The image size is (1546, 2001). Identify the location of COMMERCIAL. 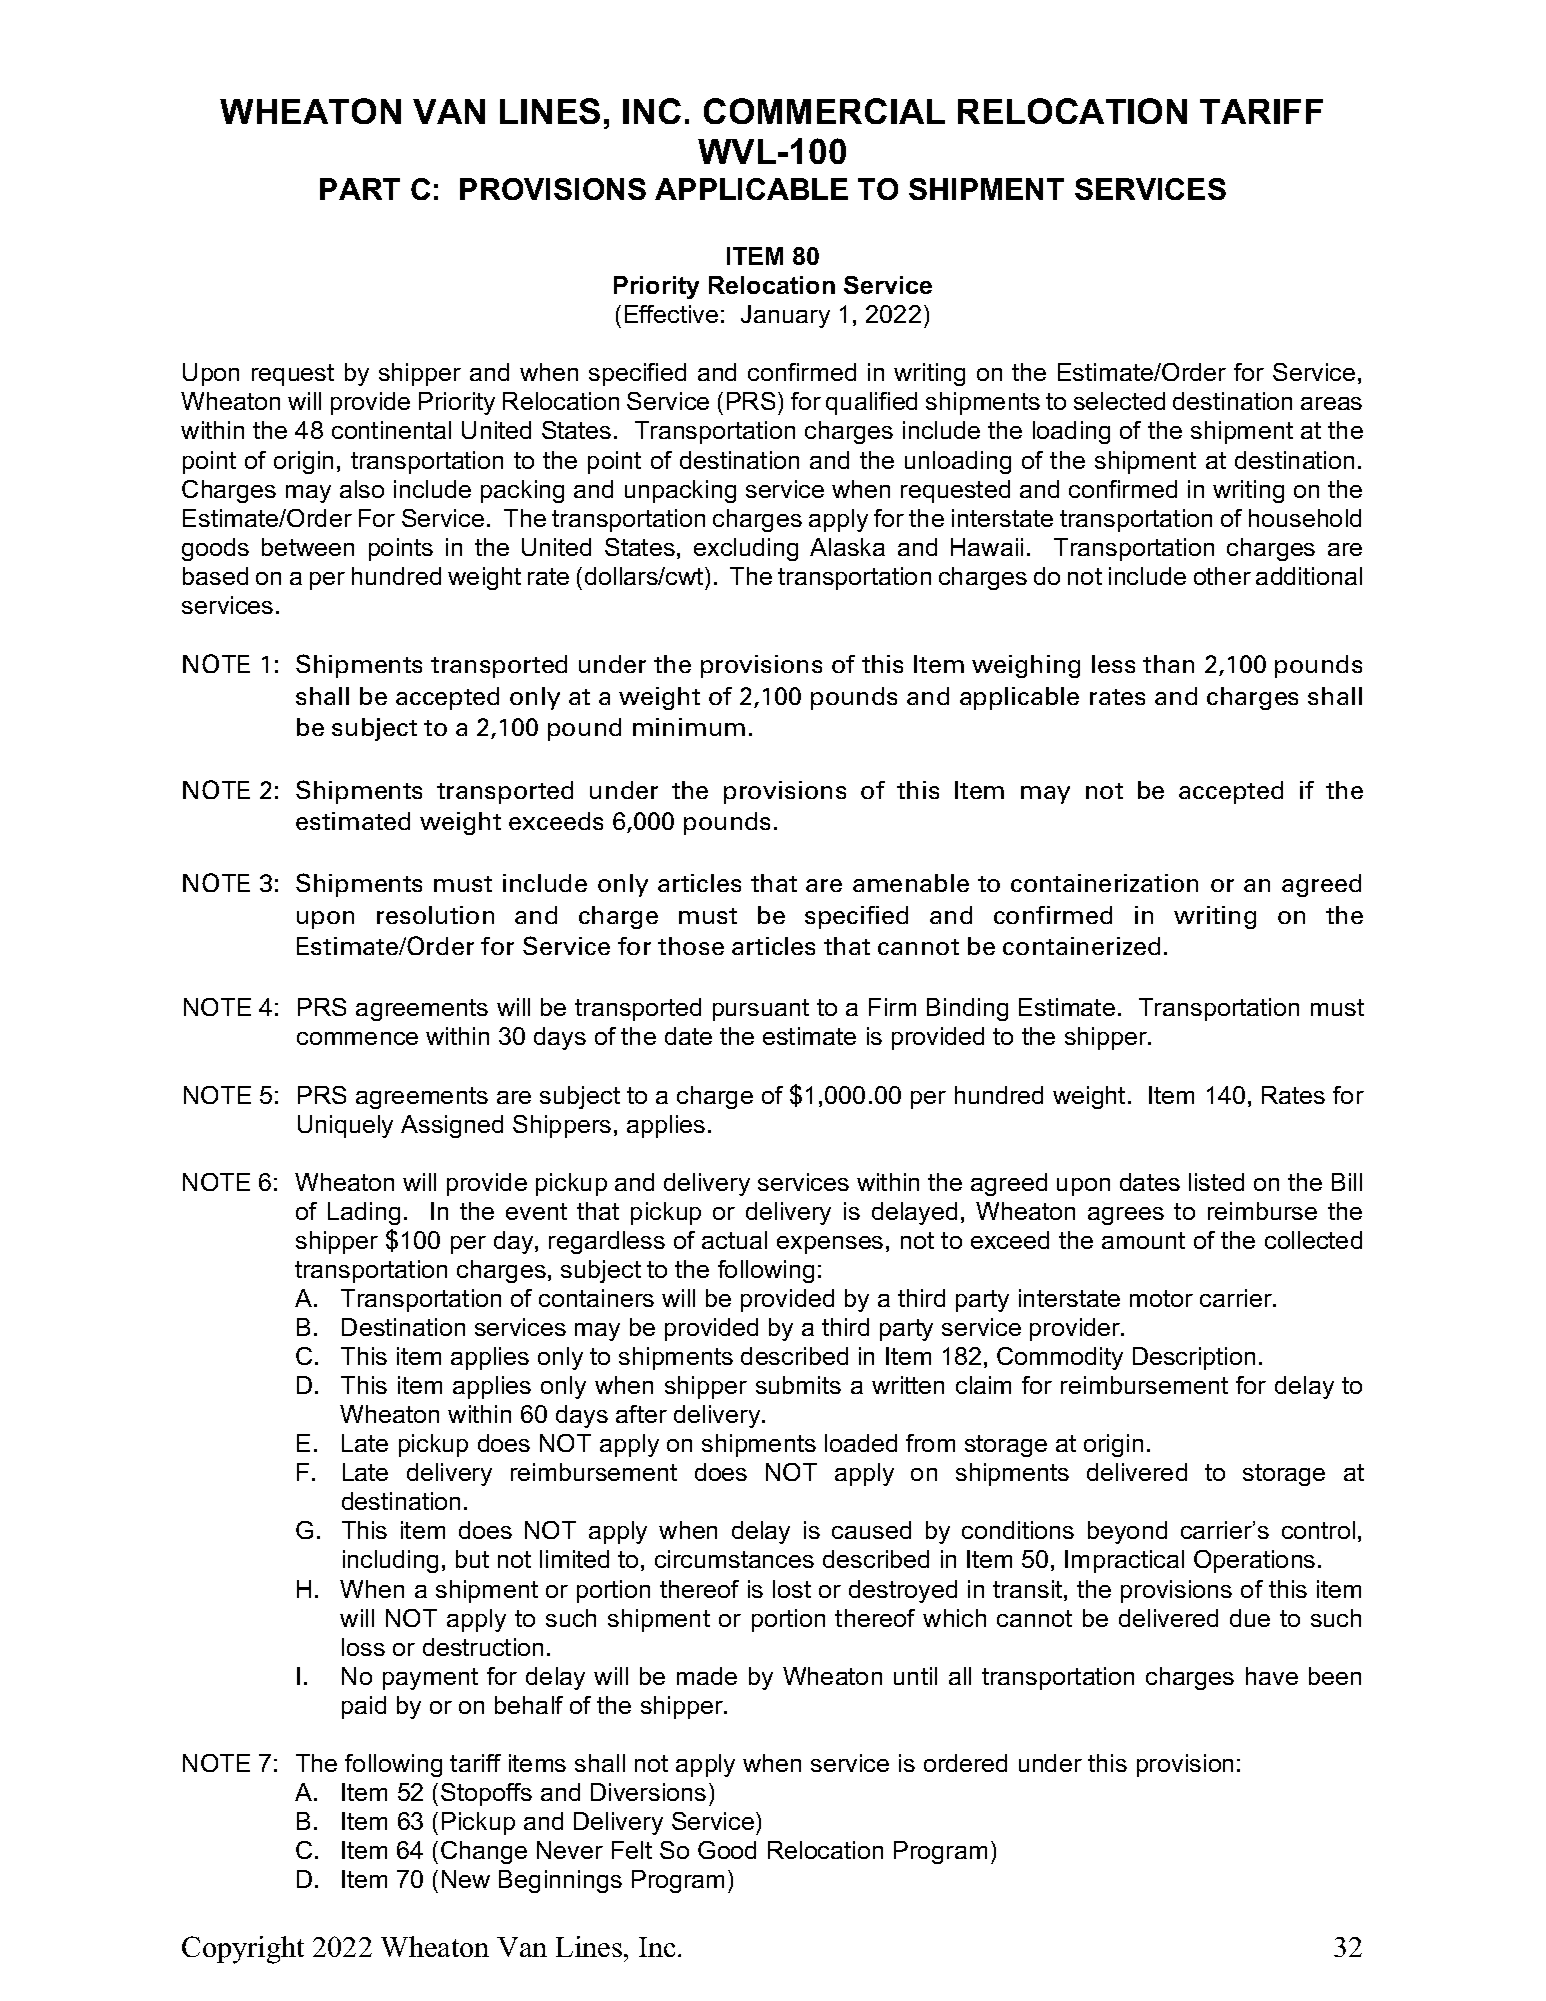
(824, 111).
